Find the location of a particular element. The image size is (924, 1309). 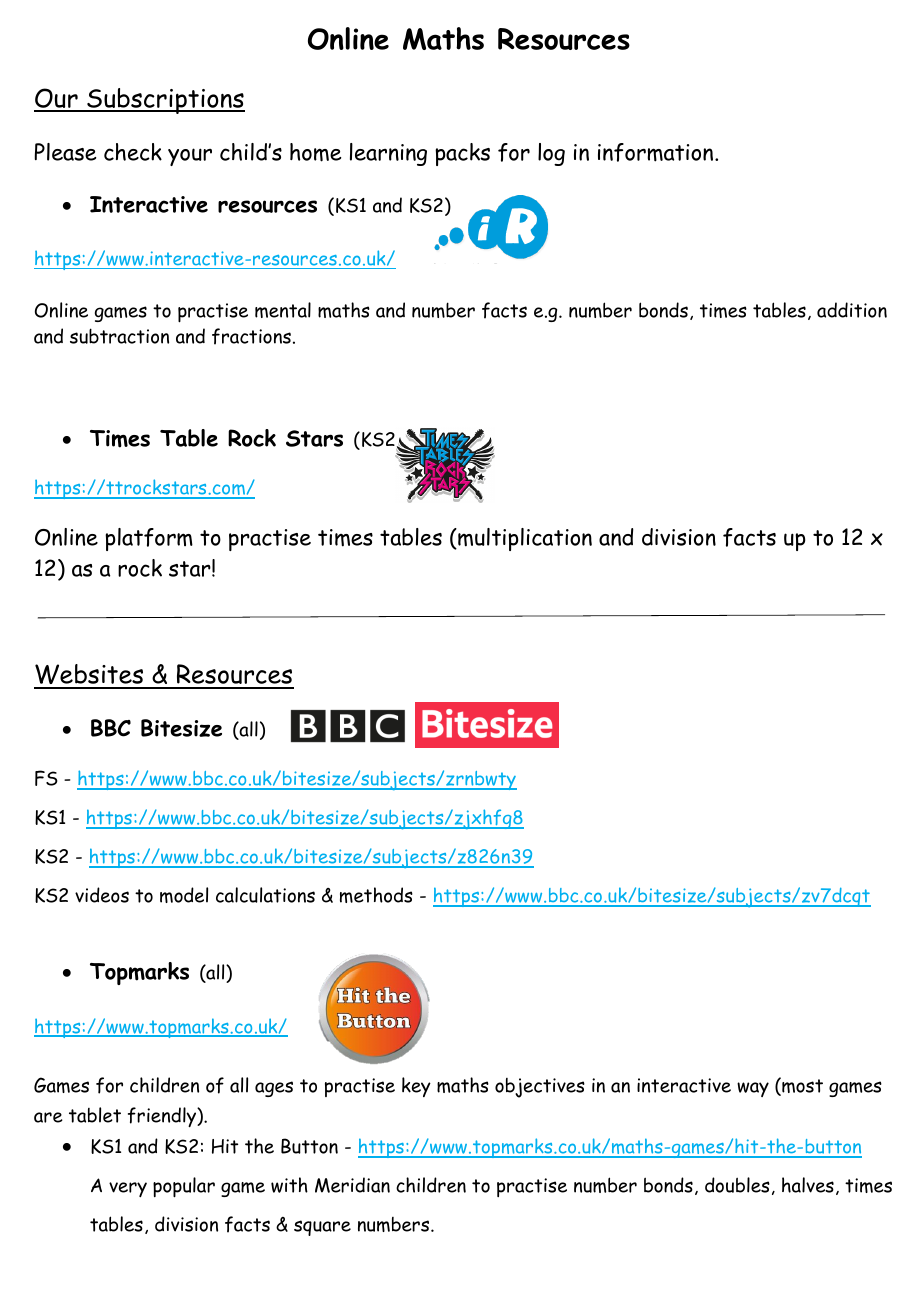

model is located at coordinates (184, 895).
